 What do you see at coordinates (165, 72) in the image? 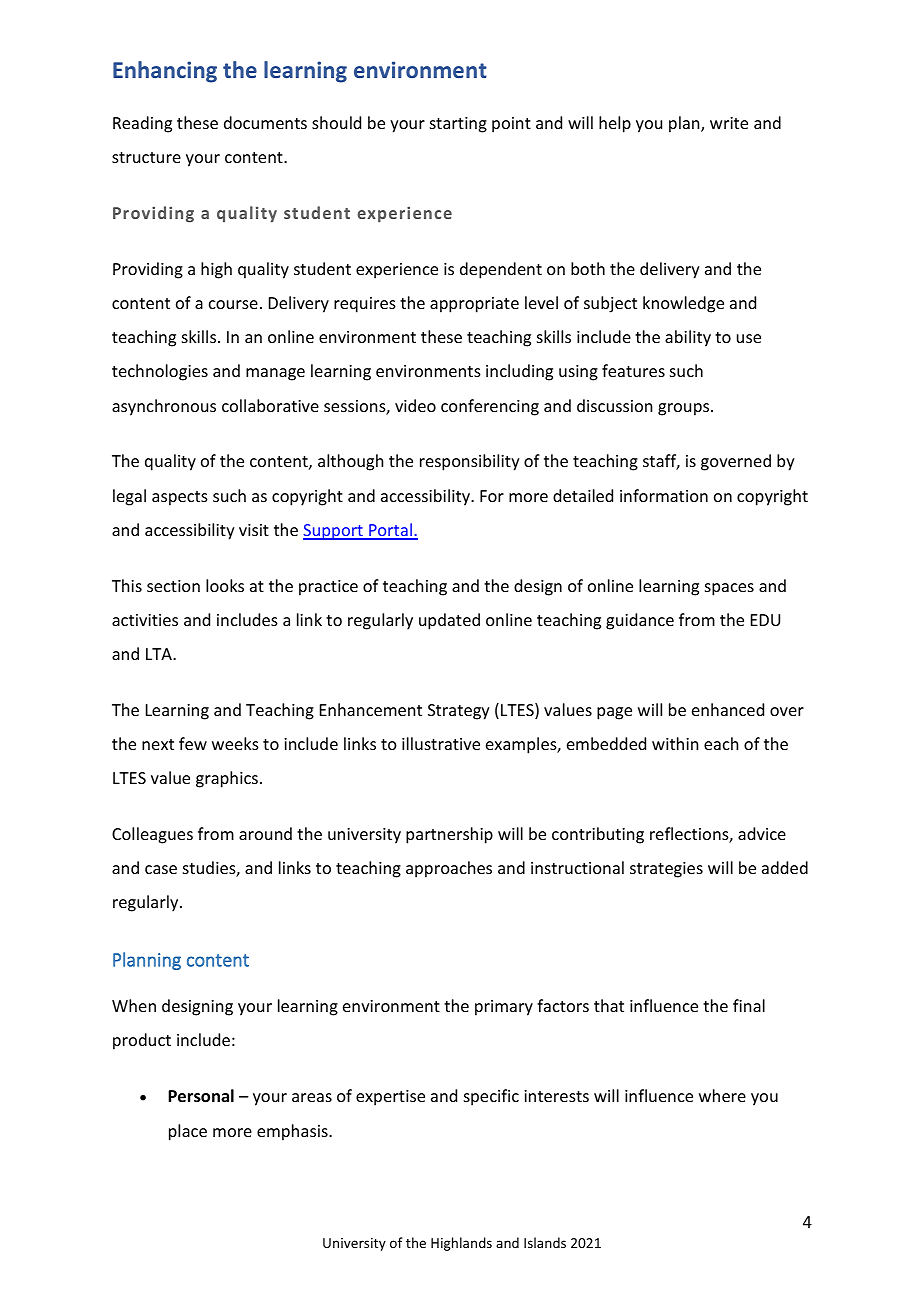
I see `Enhancing` at bounding box center [165, 72].
